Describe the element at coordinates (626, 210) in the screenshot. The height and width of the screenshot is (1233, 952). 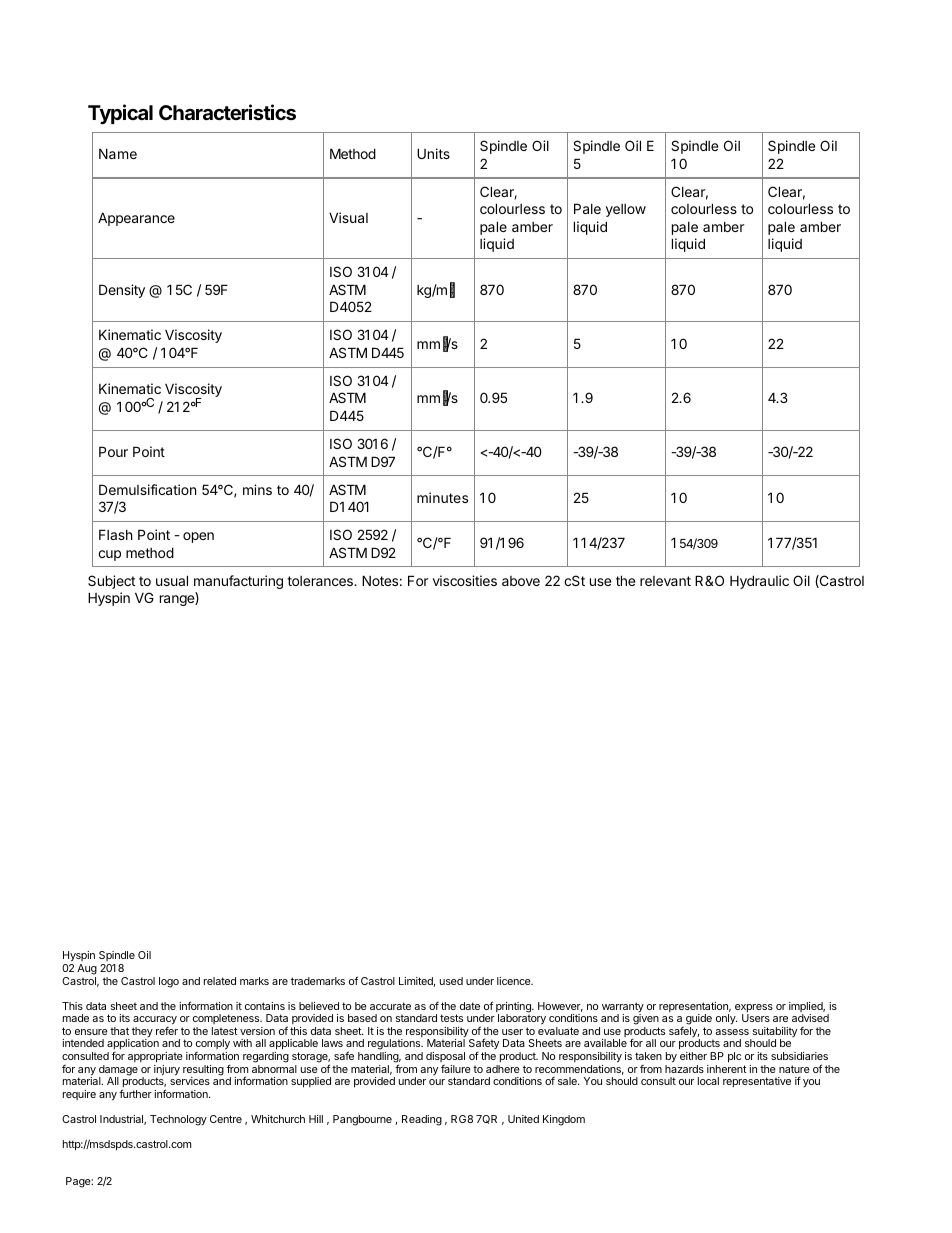
I see `yellow` at that location.
